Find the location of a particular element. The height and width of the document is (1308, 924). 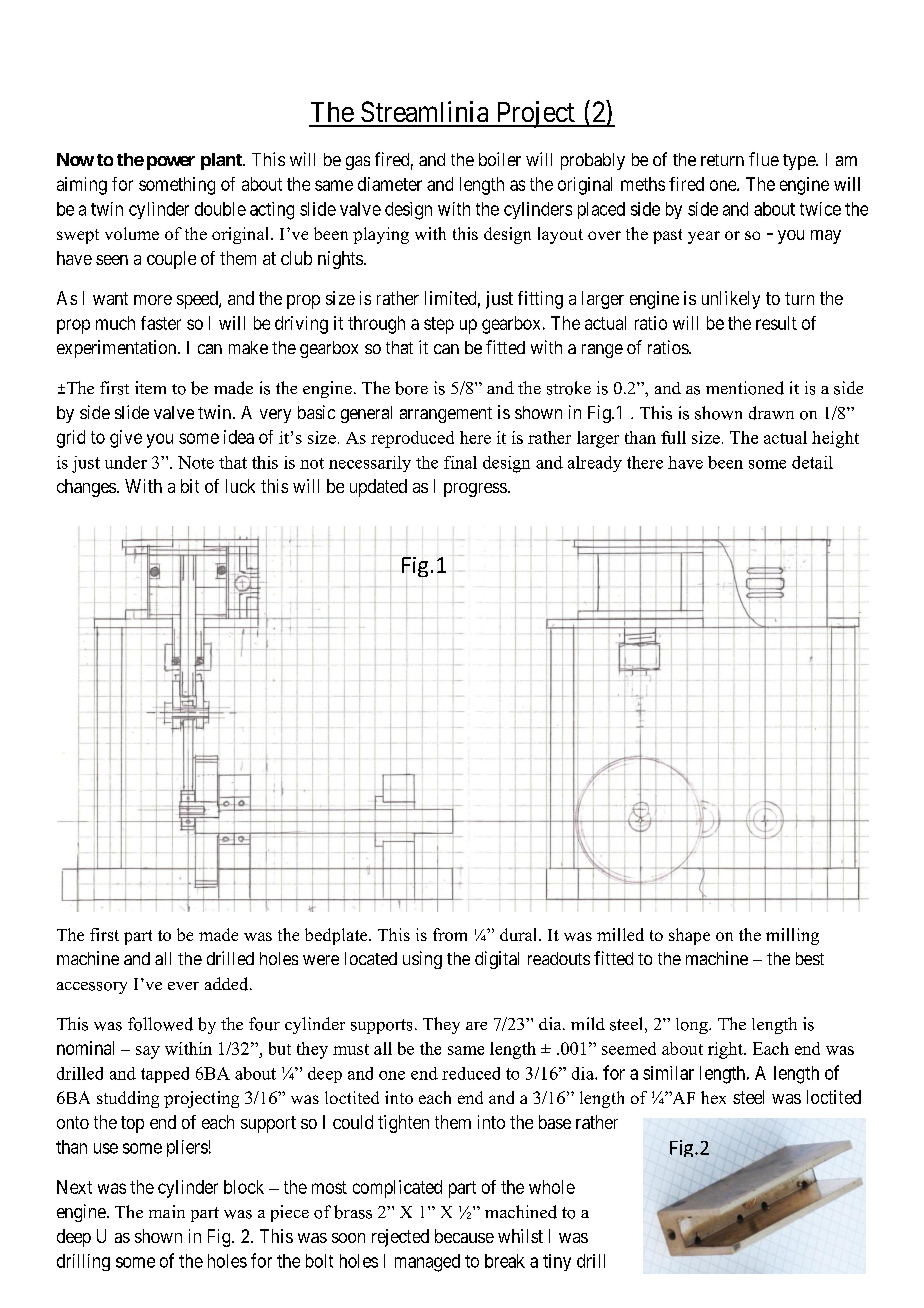

bit is located at coordinates (190, 486).
